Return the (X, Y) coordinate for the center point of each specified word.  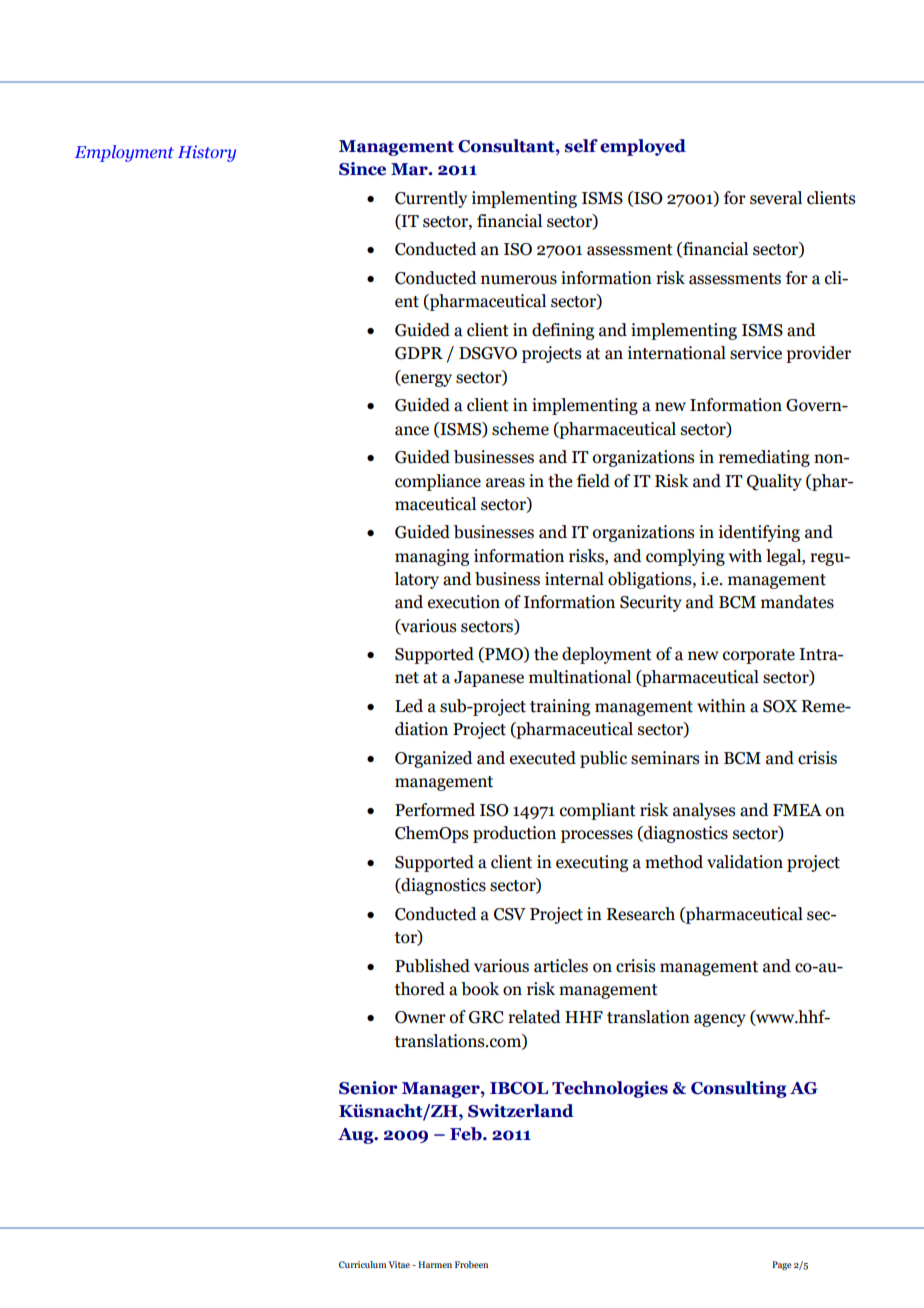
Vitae (399, 1264)
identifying (759, 533)
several (776, 198)
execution (464, 602)
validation (745, 862)
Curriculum (362, 1264)
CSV (510, 914)
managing (432, 557)
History (207, 153)
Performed (435, 810)
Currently (431, 199)
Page (782, 1265)
